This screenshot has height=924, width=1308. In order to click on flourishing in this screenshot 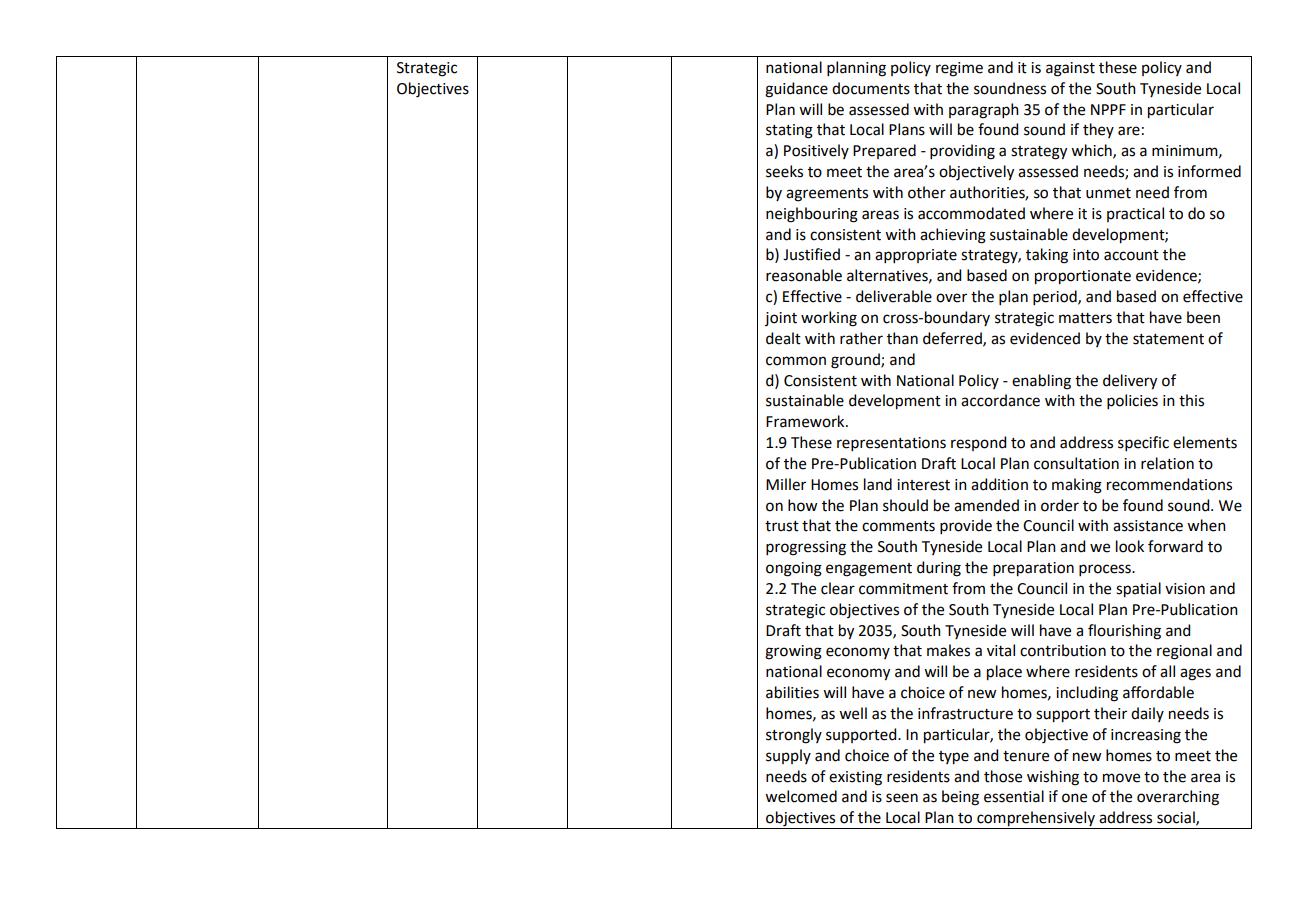, I will do `click(1124, 632)`.
